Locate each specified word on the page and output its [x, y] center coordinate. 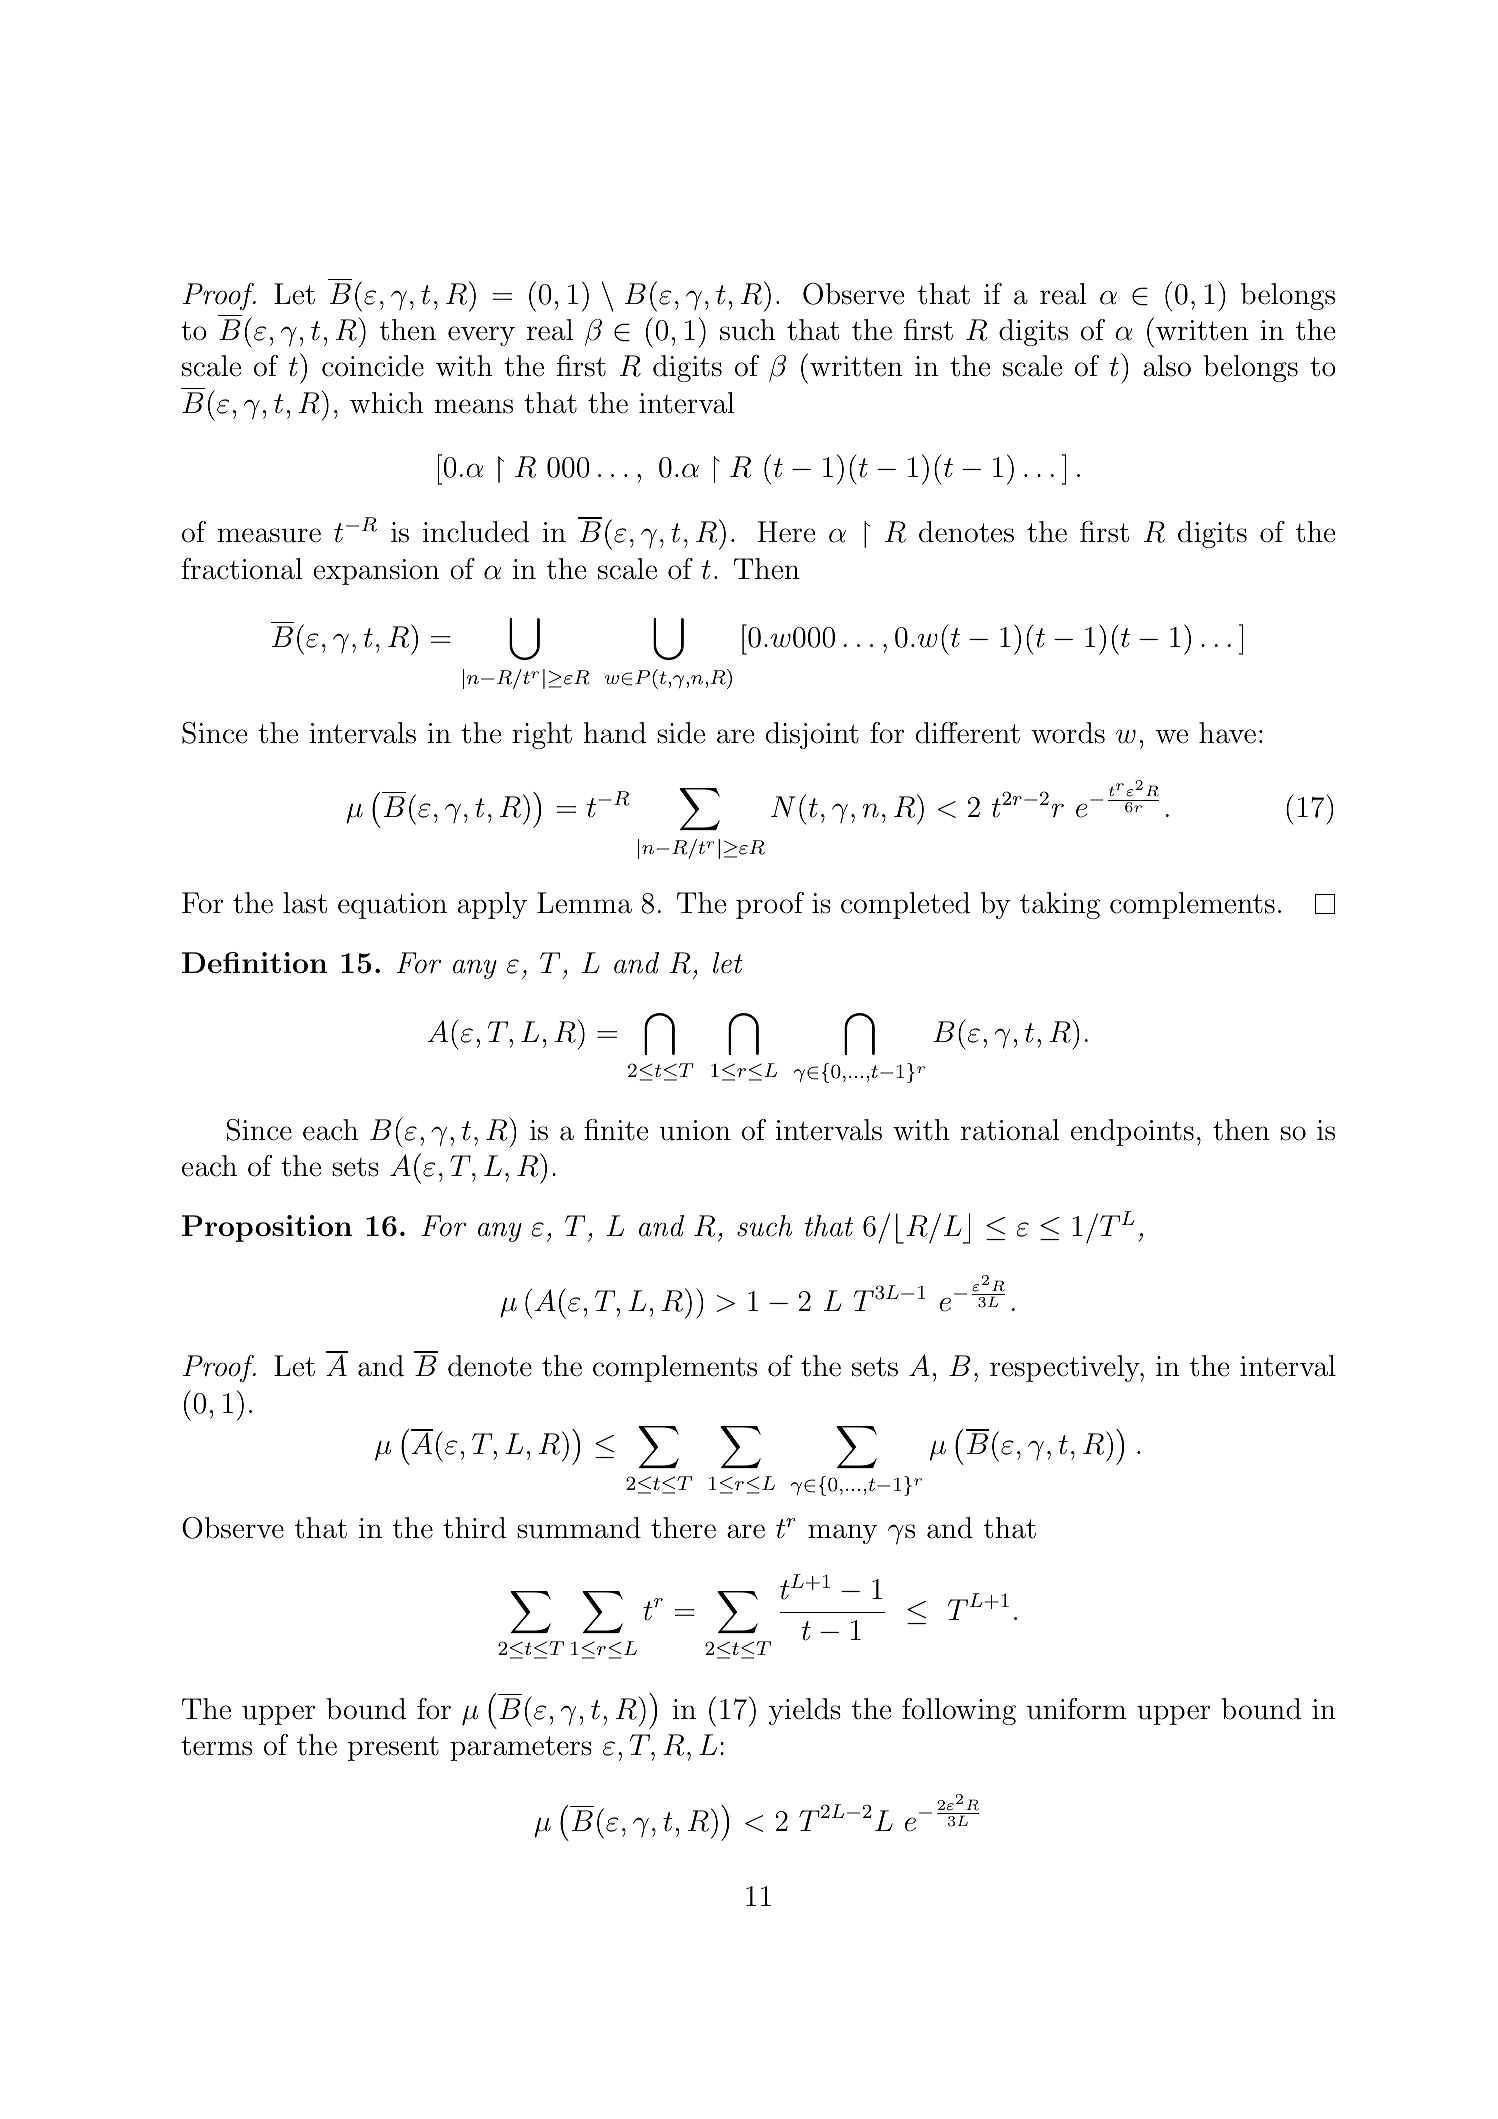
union [695, 1130]
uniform [1076, 1709]
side [681, 733]
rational [1010, 1130]
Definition [254, 962]
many [843, 1534]
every [481, 336]
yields [805, 1711]
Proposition [267, 1228]
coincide [373, 366]
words [1068, 733]
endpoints [1132, 1132]
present [393, 1748]
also [1167, 366]
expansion [376, 572]
